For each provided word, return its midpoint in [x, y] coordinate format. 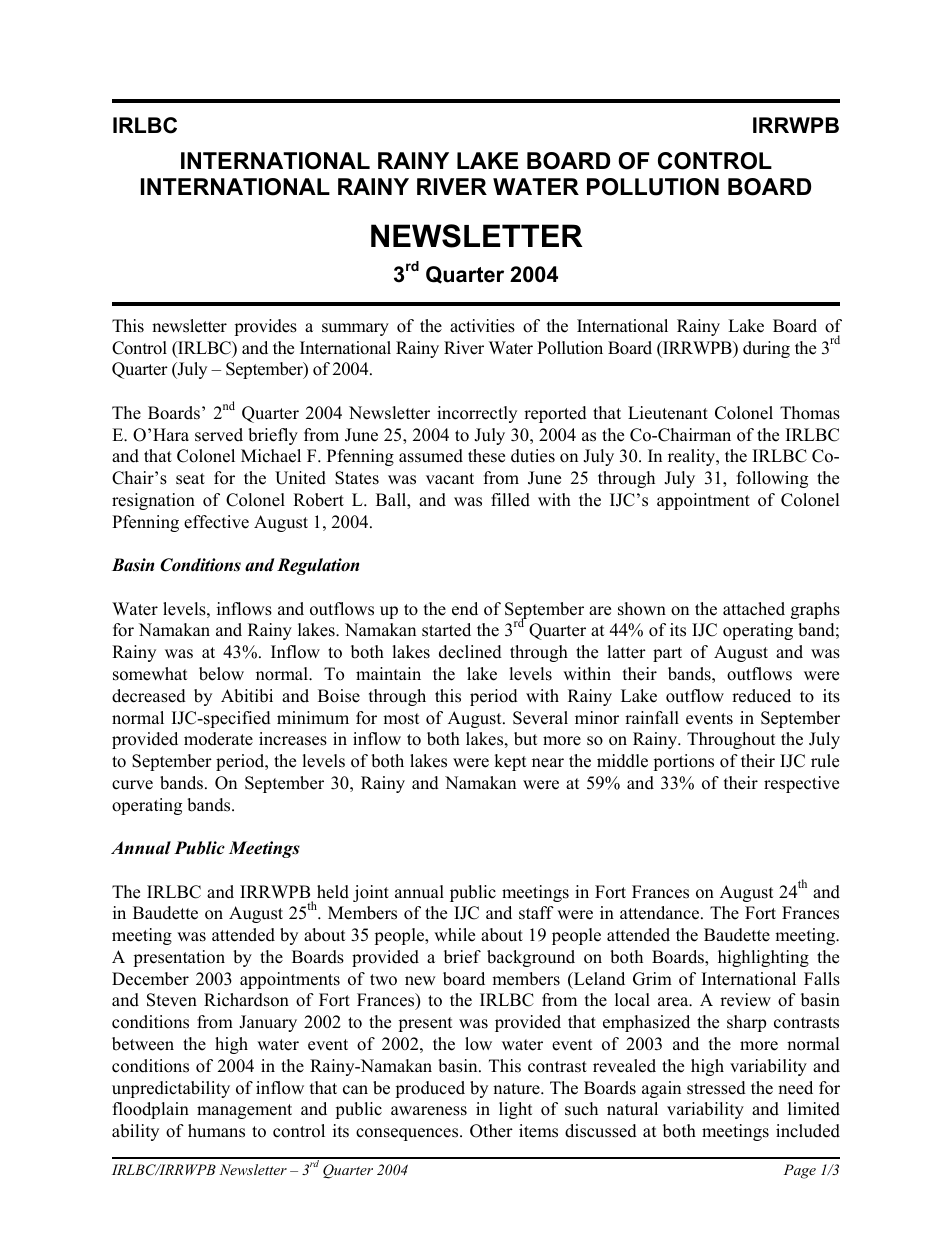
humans [216, 1131]
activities [482, 326]
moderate [218, 739]
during [766, 349]
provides [265, 327]
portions [683, 762]
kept [510, 762]
